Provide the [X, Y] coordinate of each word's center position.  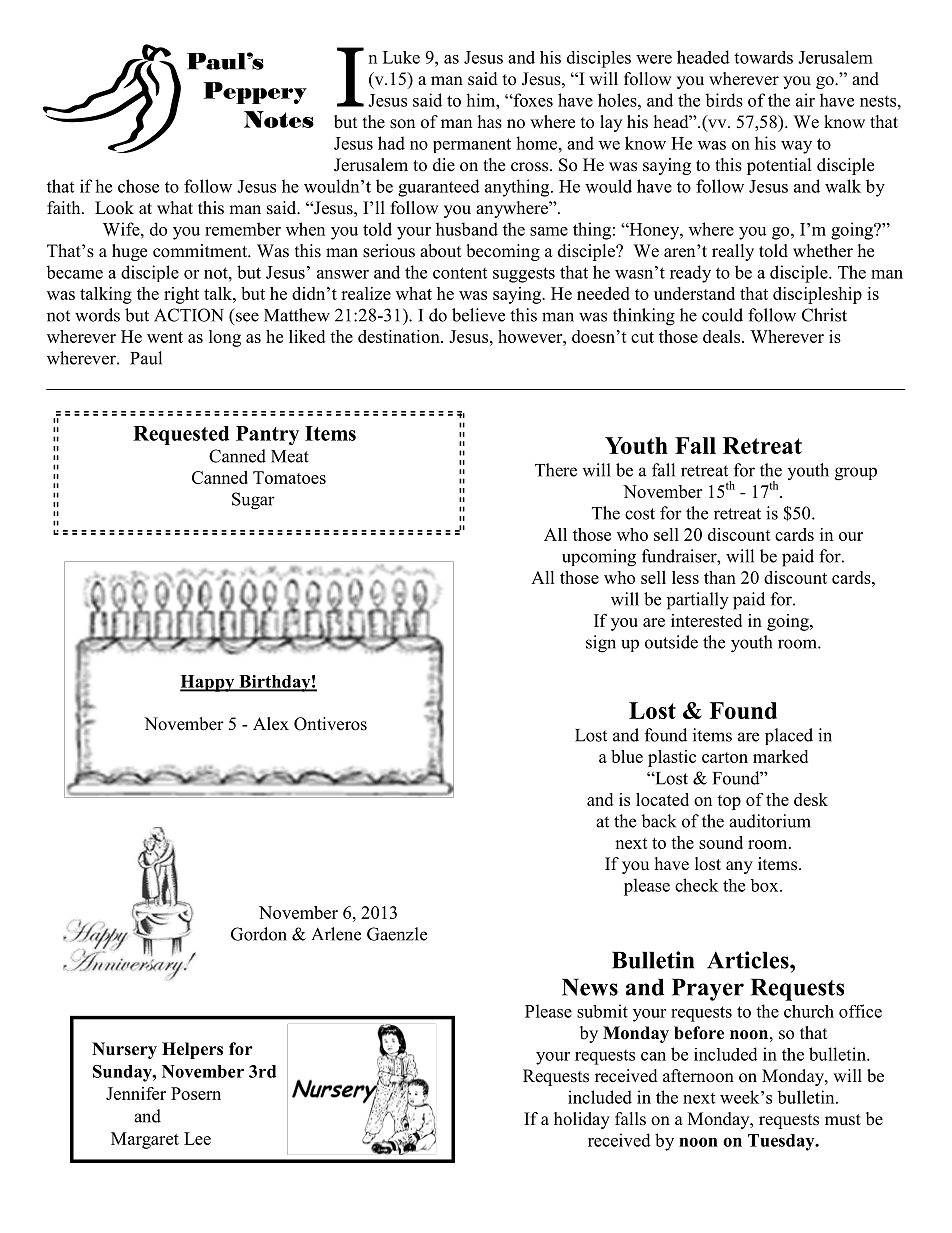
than [720, 577]
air [805, 100]
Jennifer [136, 1093]
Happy [208, 683]
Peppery [255, 93]
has [490, 122]
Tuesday [782, 1142]
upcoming [599, 558]
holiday [582, 1120]
